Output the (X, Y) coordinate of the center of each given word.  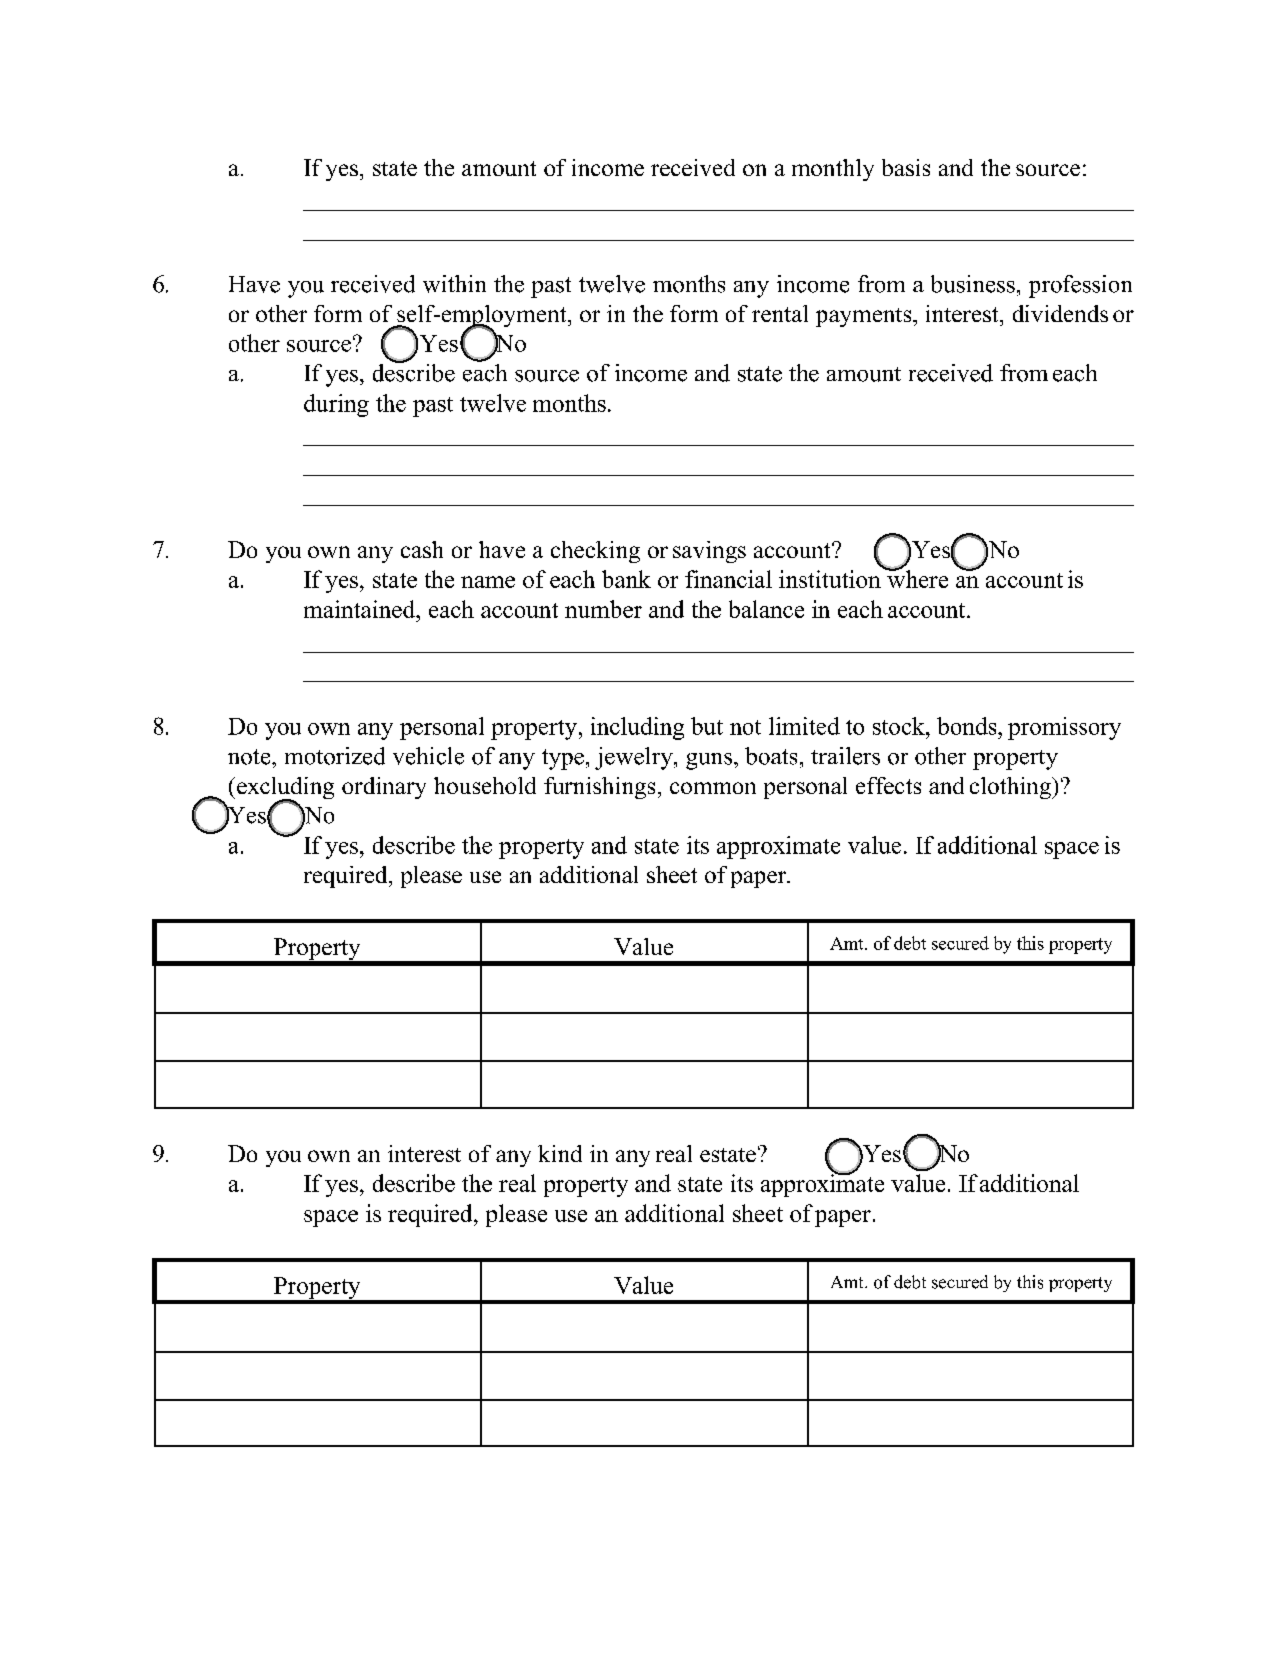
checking (595, 552)
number (603, 609)
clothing (1011, 788)
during (336, 405)
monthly (833, 170)
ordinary (384, 788)
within (454, 284)
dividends (1060, 313)
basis (906, 167)
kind (560, 1153)
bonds (968, 726)
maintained (361, 609)
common (713, 788)
